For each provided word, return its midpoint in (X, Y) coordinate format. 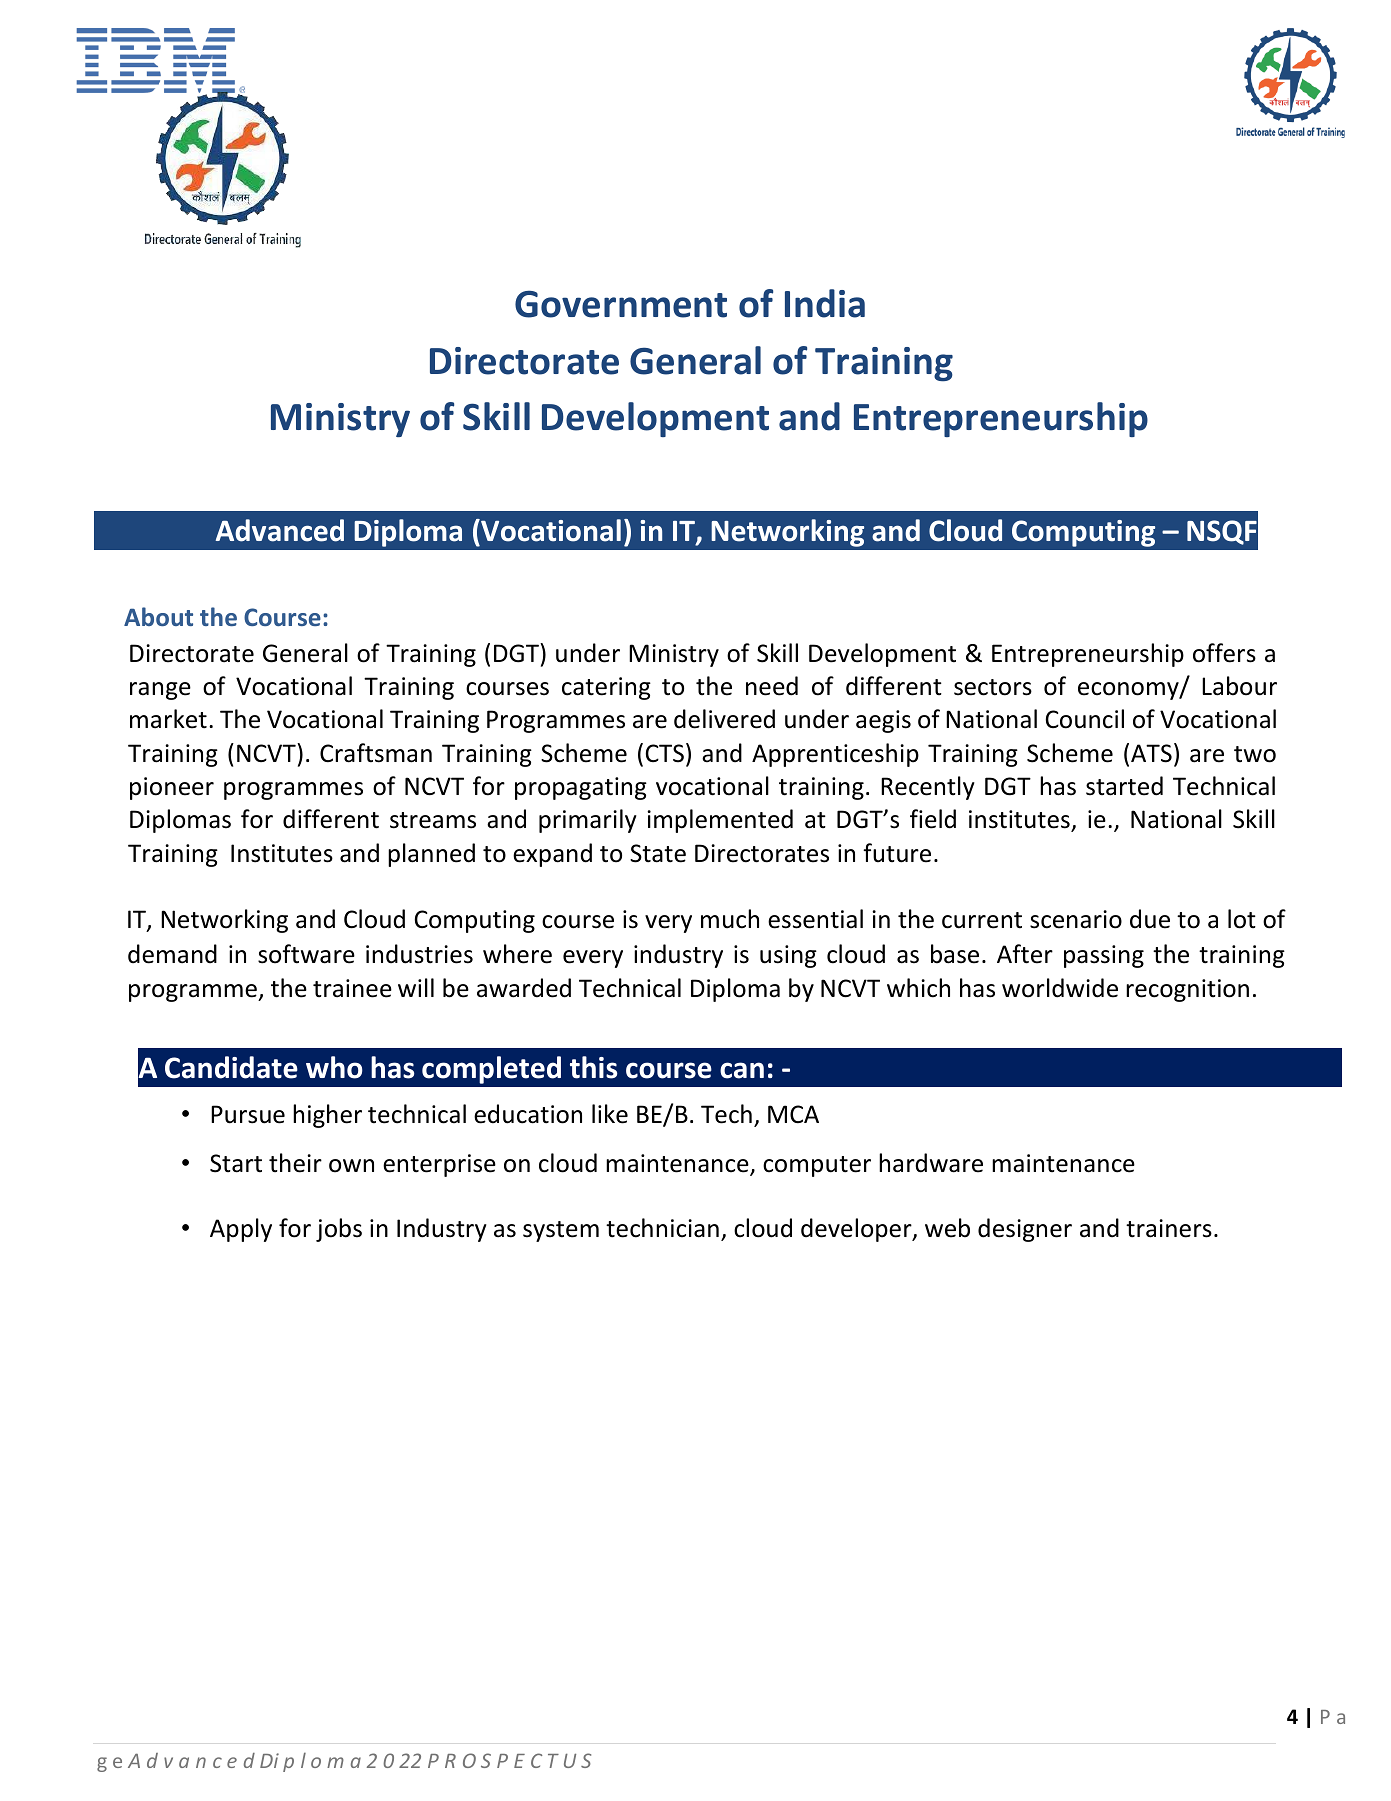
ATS (1151, 753)
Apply (241, 1230)
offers (1224, 653)
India (825, 303)
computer (817, 1166)
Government (621, 304)
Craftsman (376, 753)
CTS (665, 753)
